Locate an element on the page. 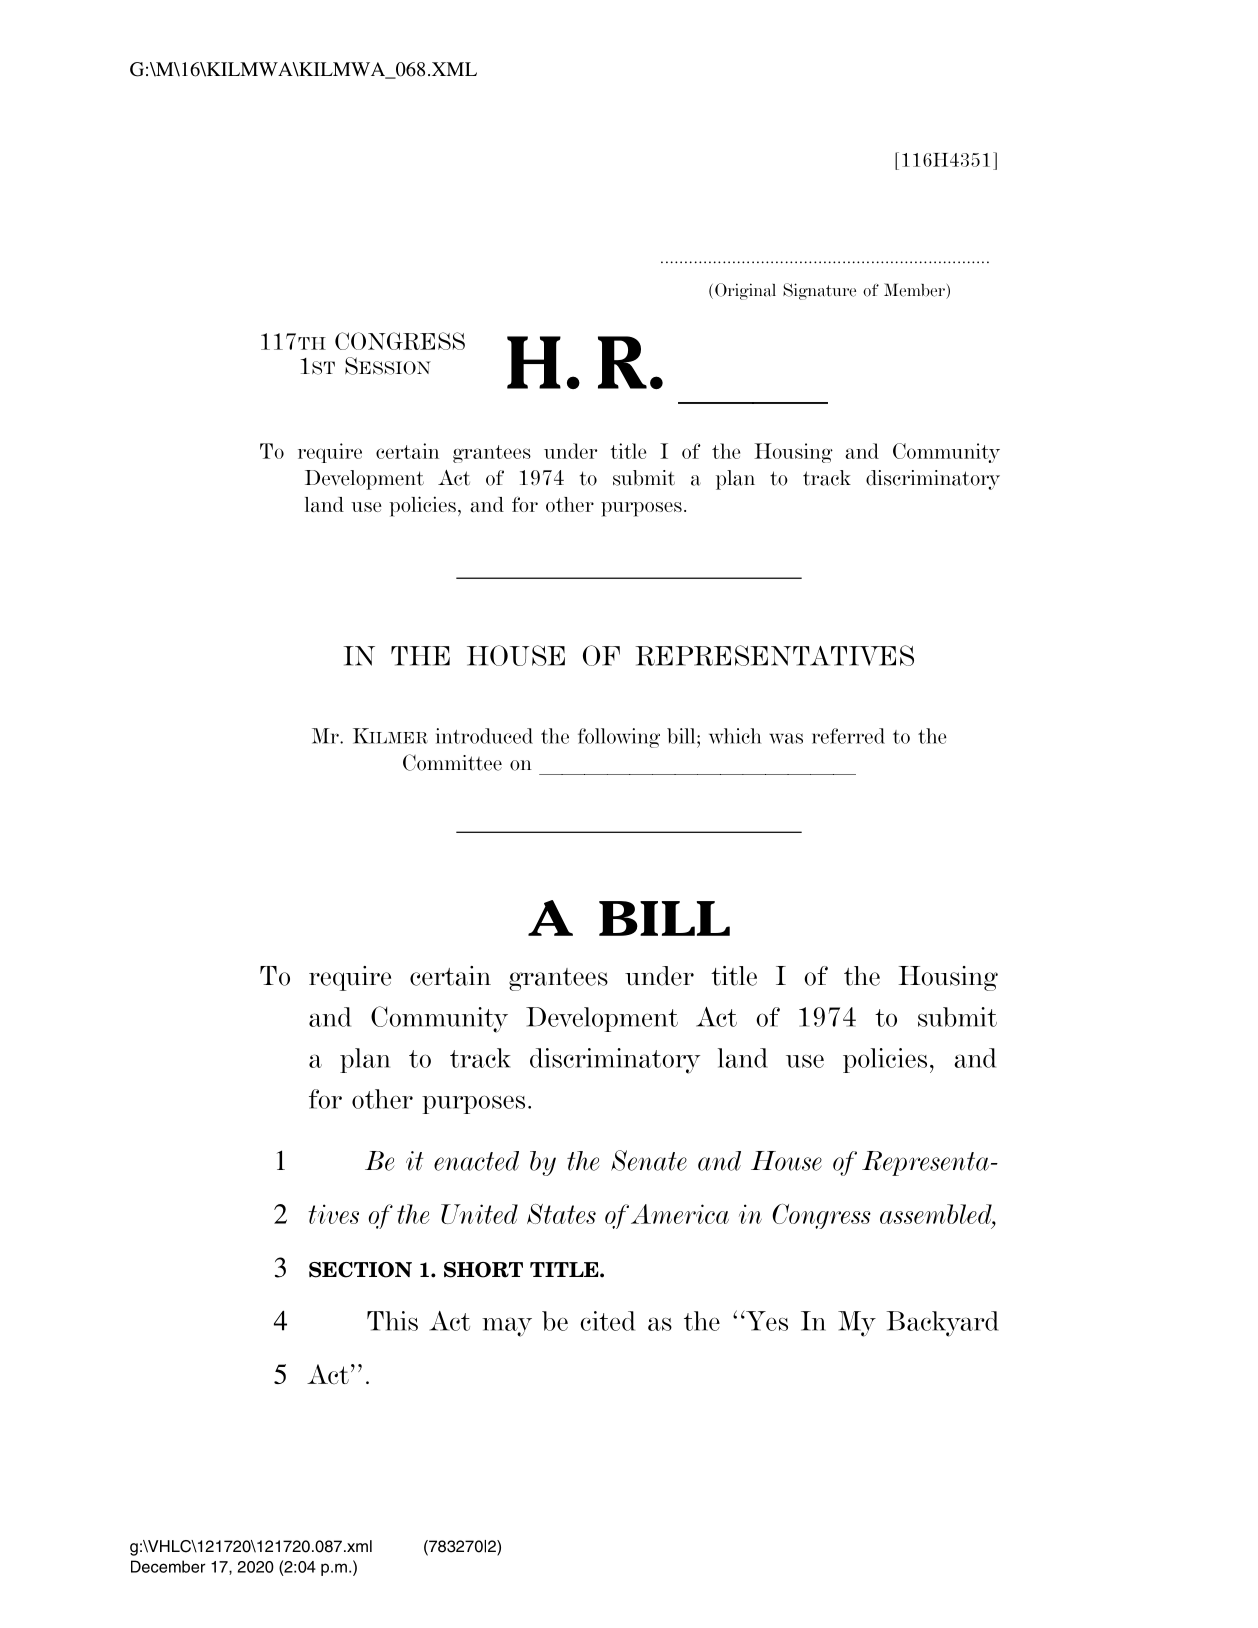  may is located at coordinates (507, 1327).
